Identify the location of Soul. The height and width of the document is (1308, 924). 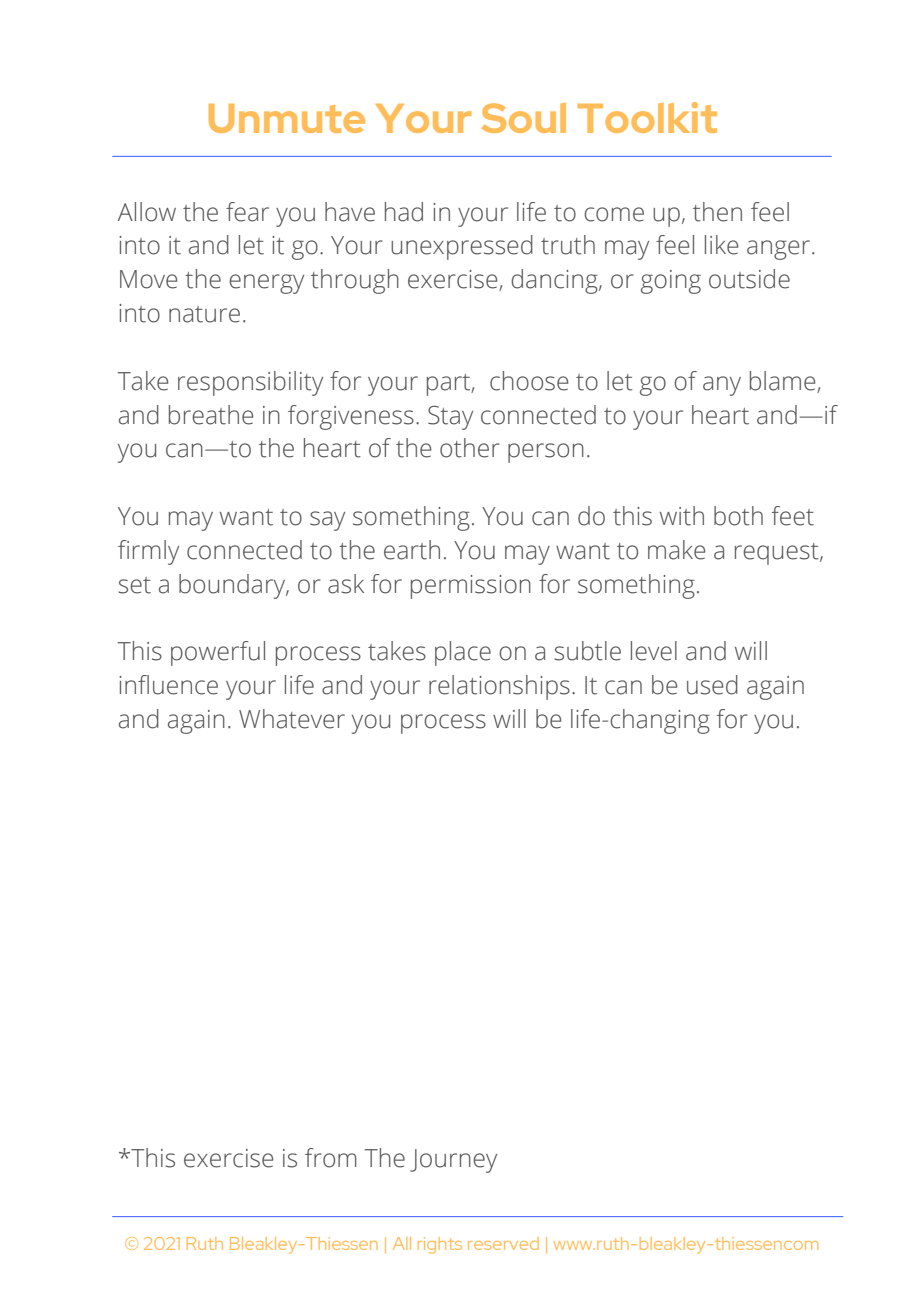
(524, 118).
